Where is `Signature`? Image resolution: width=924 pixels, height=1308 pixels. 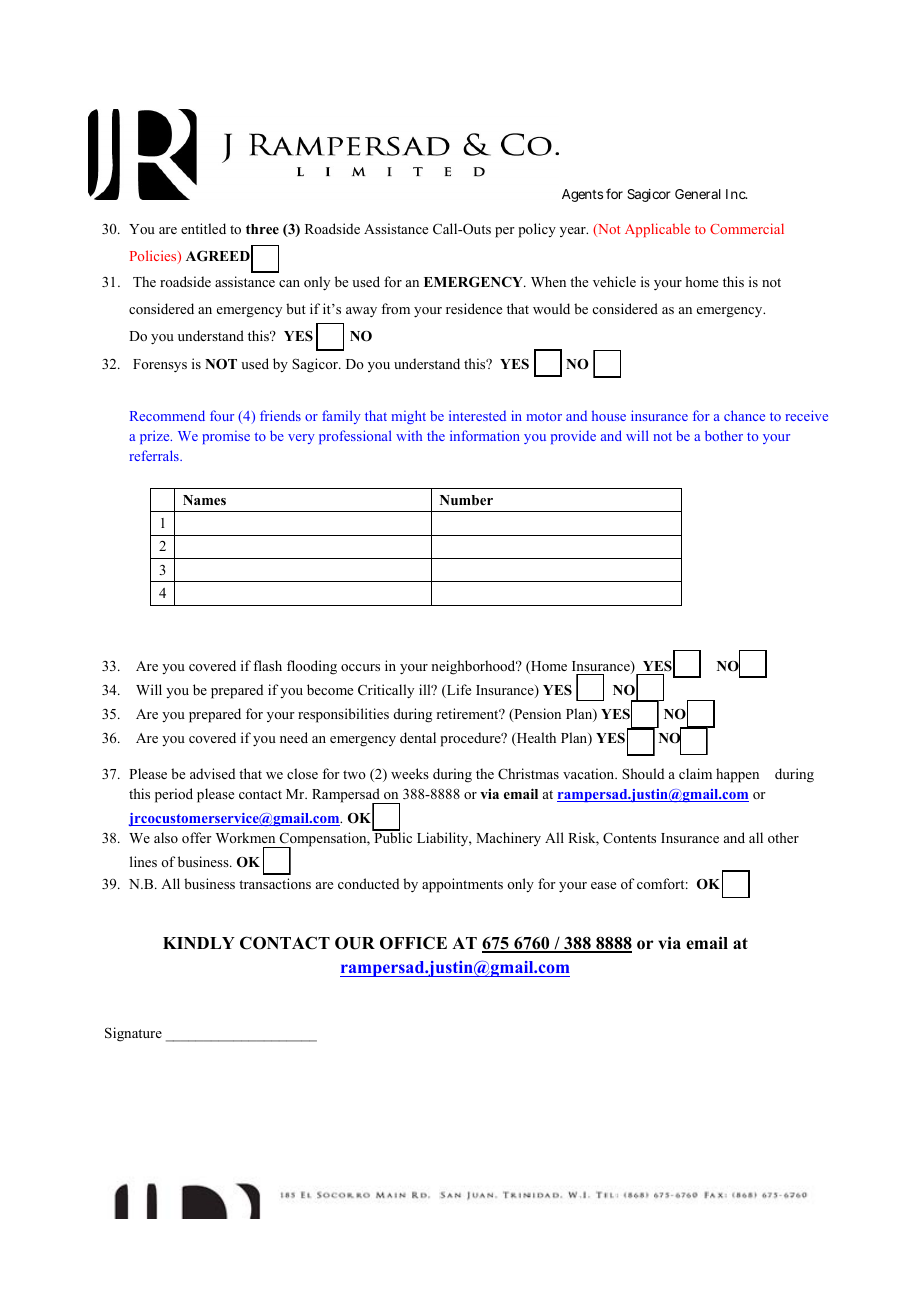 Signature is located at coordinates (133, 1034).
